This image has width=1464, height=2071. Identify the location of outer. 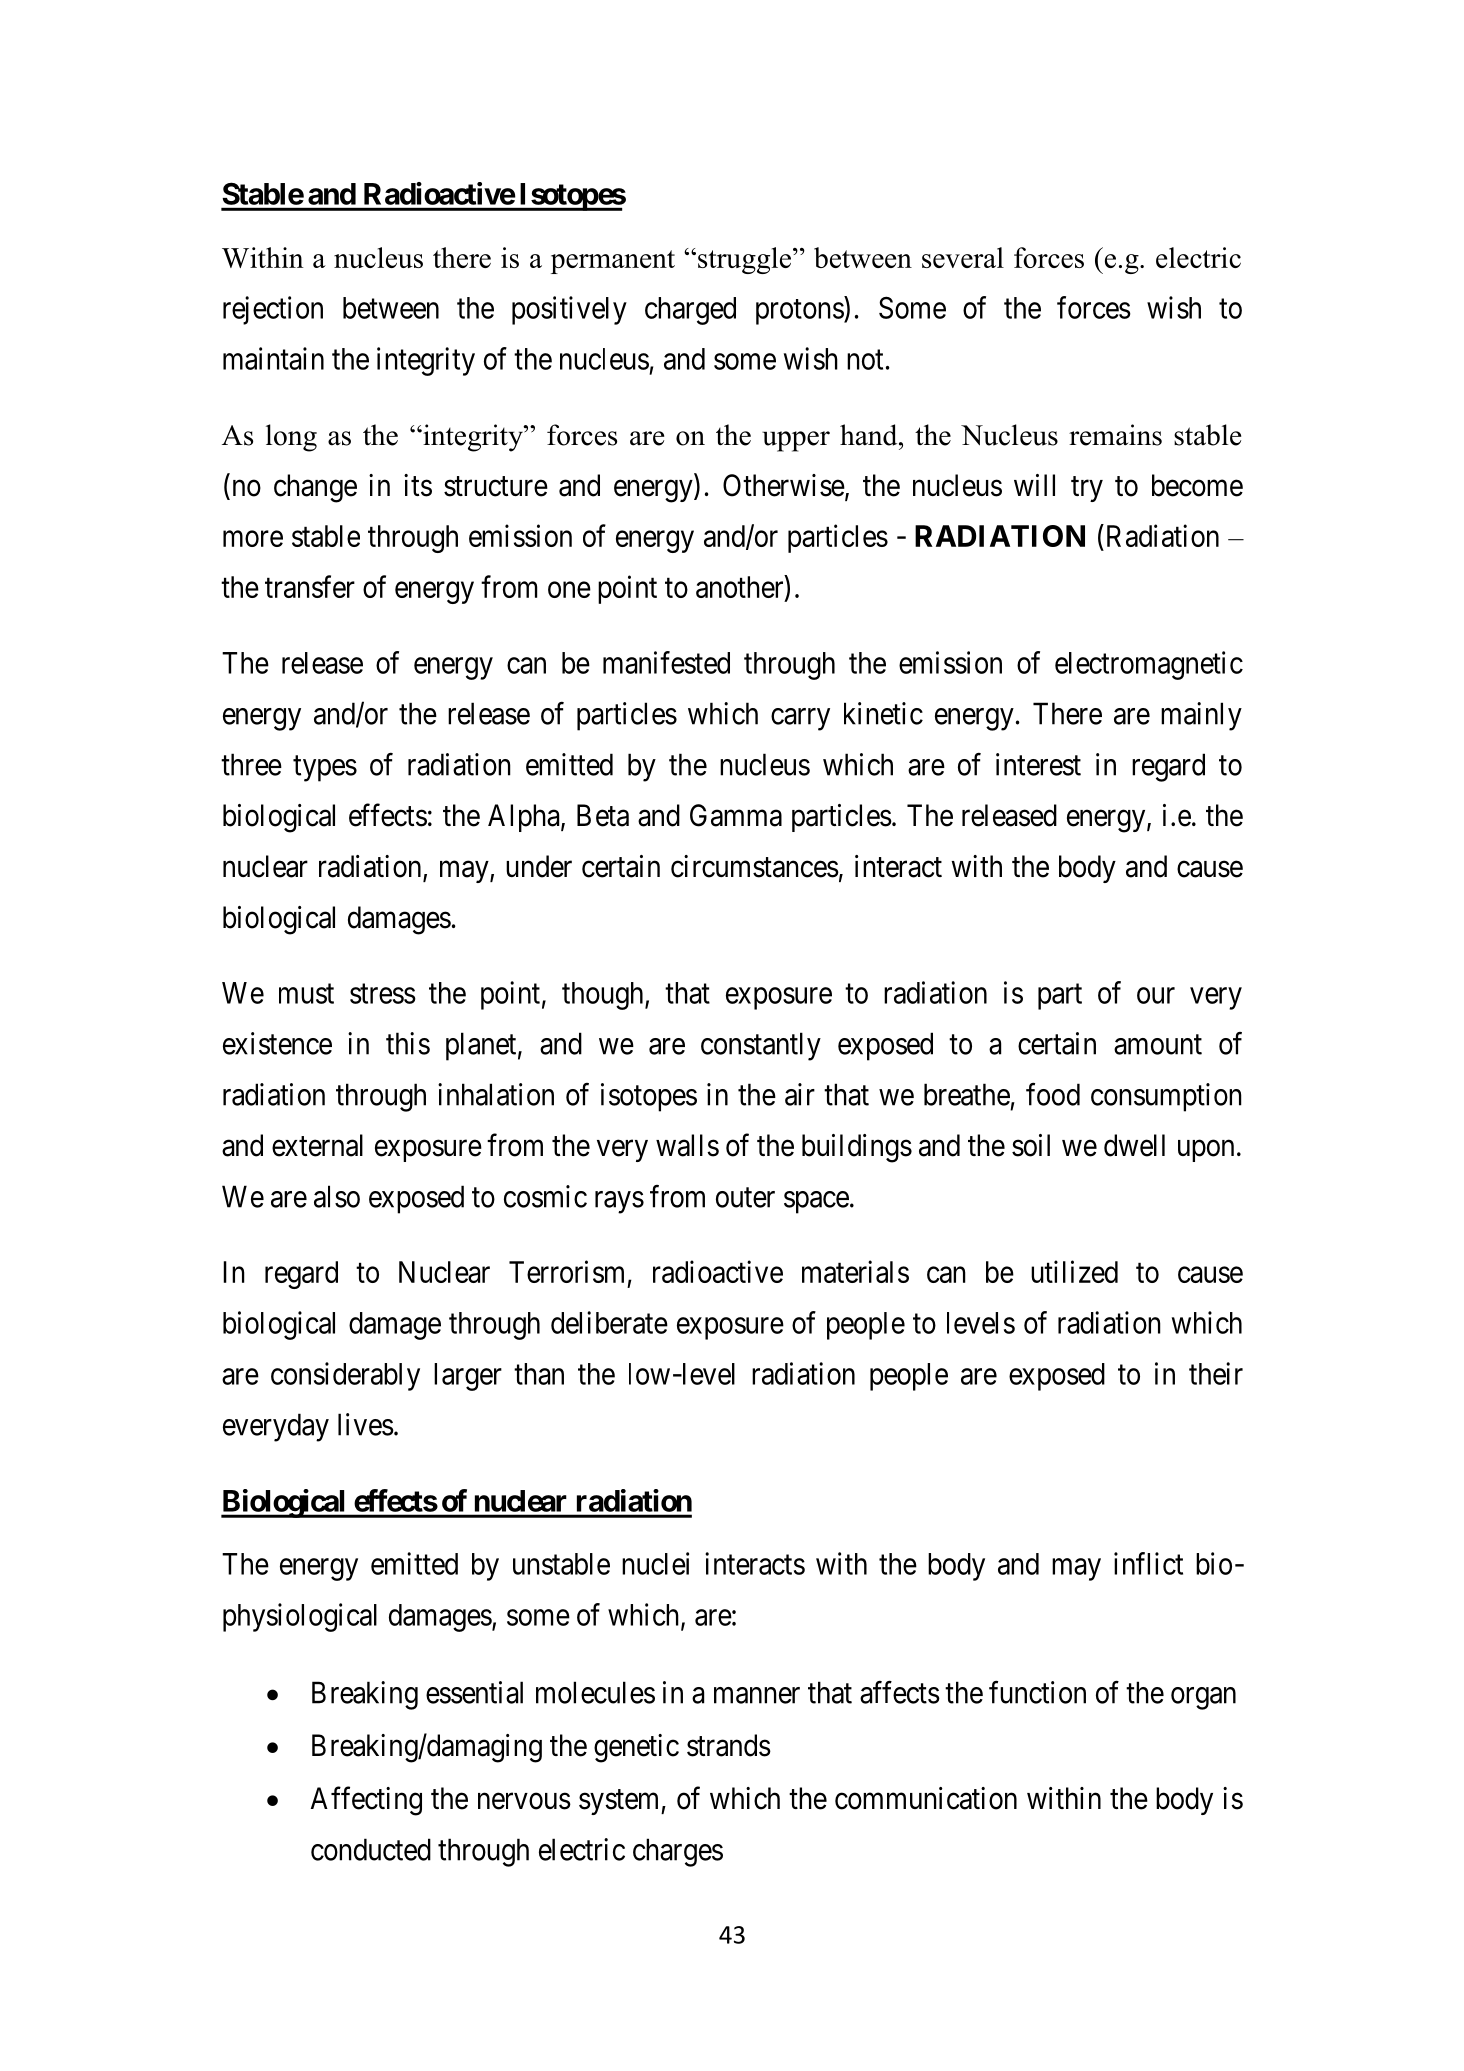
(745, 1198).
